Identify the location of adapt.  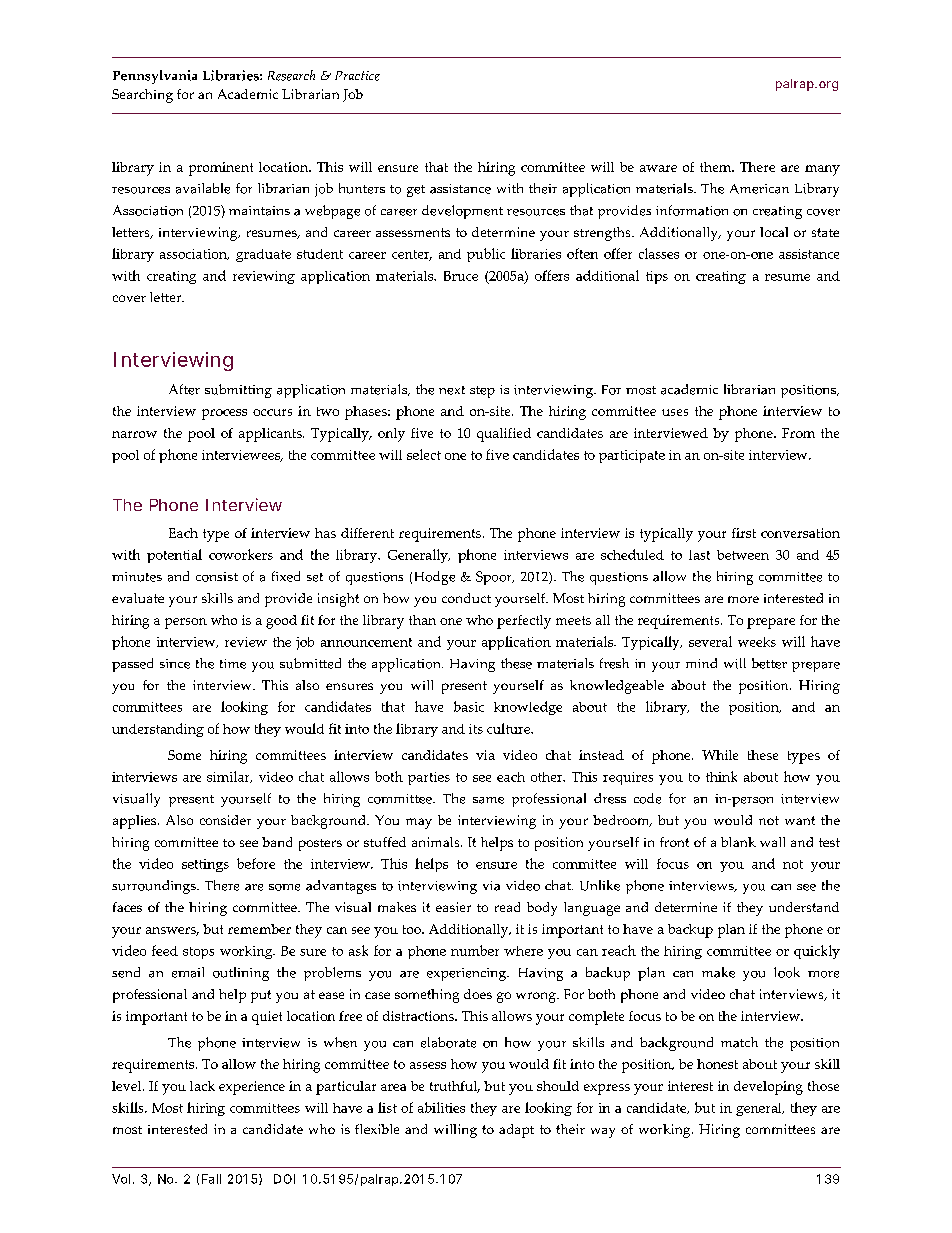
(516, 1131).
